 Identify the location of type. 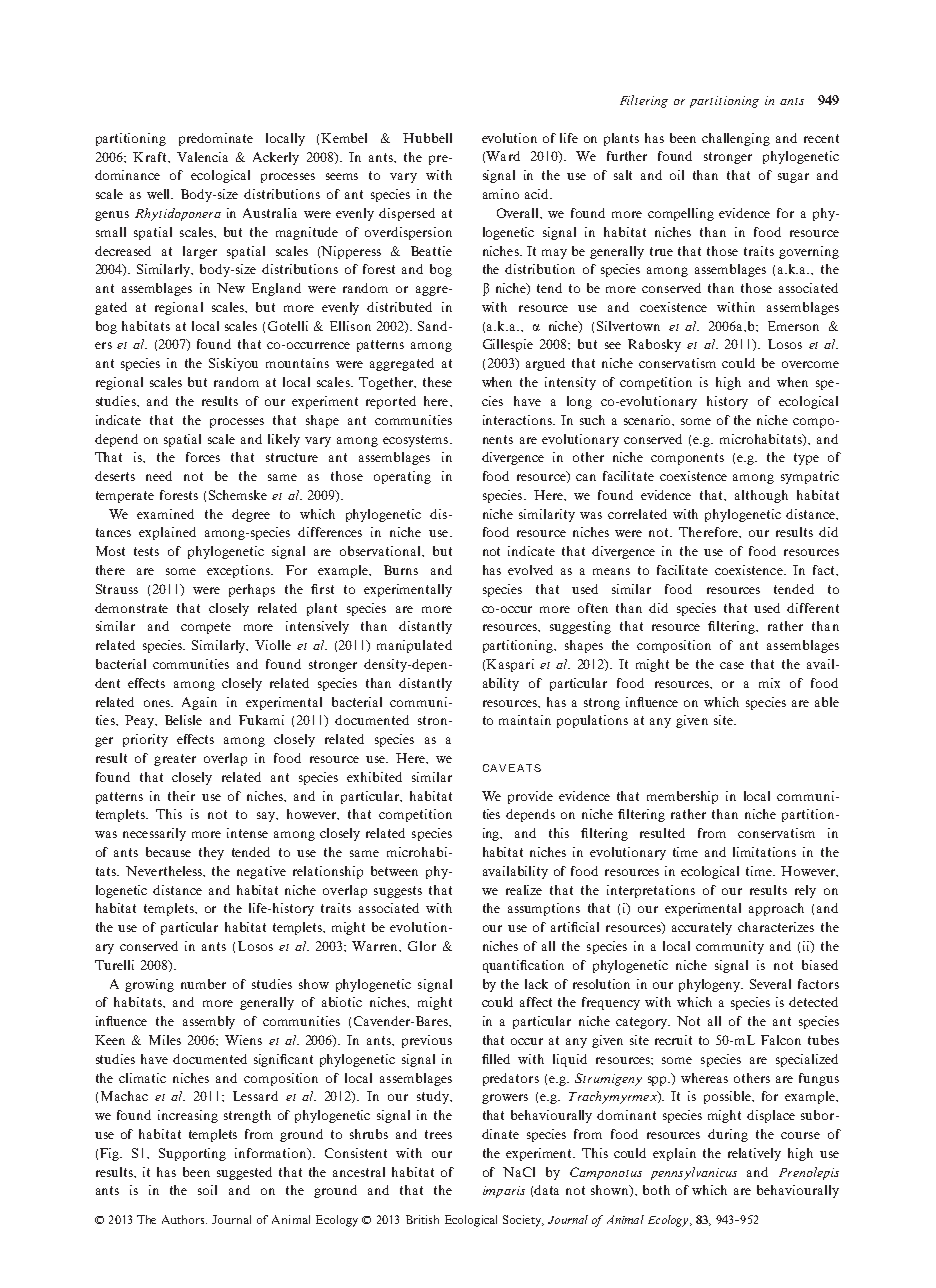
(806, 459).
